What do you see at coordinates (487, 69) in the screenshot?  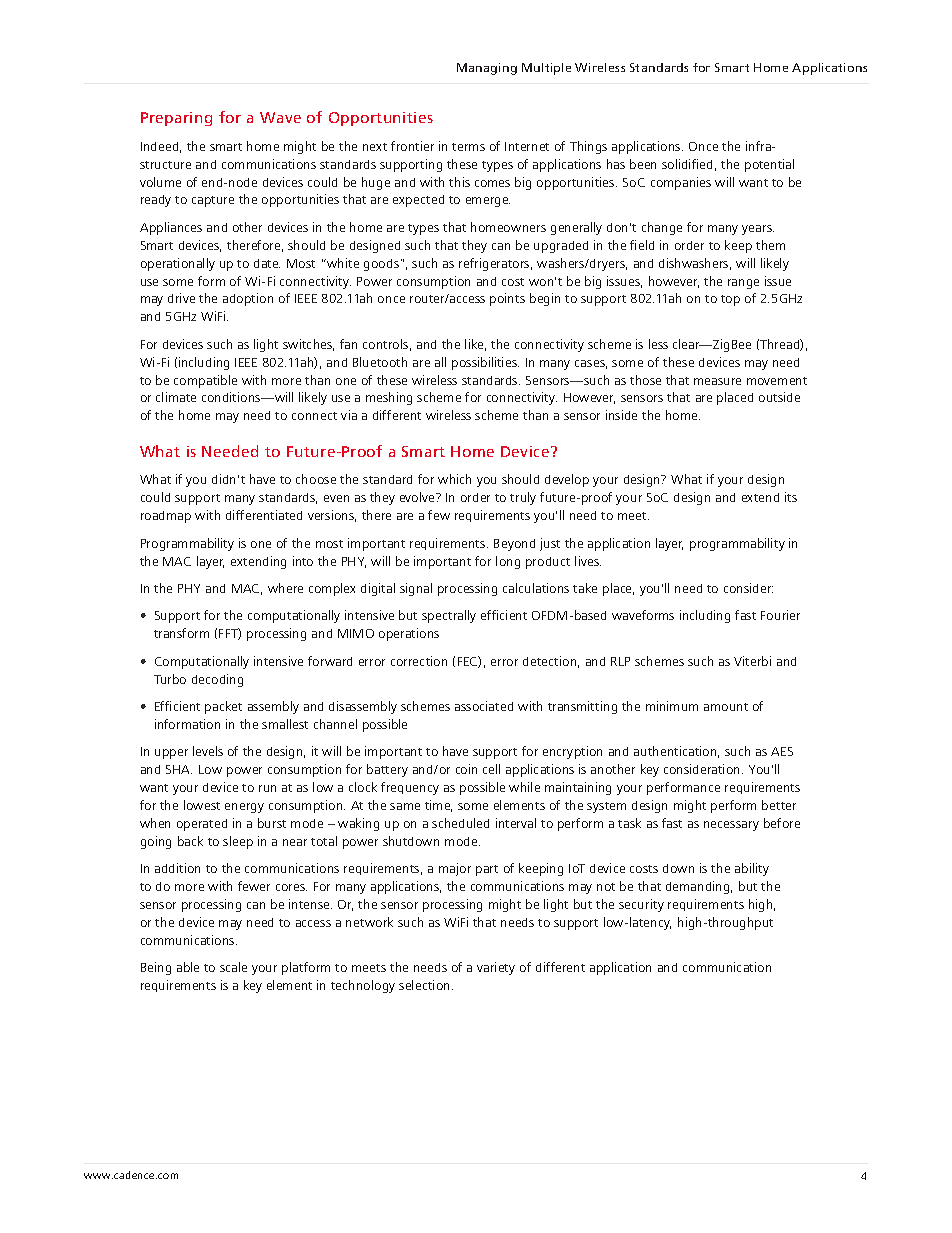 I see `Managing` at bounding box center [487, 69].
